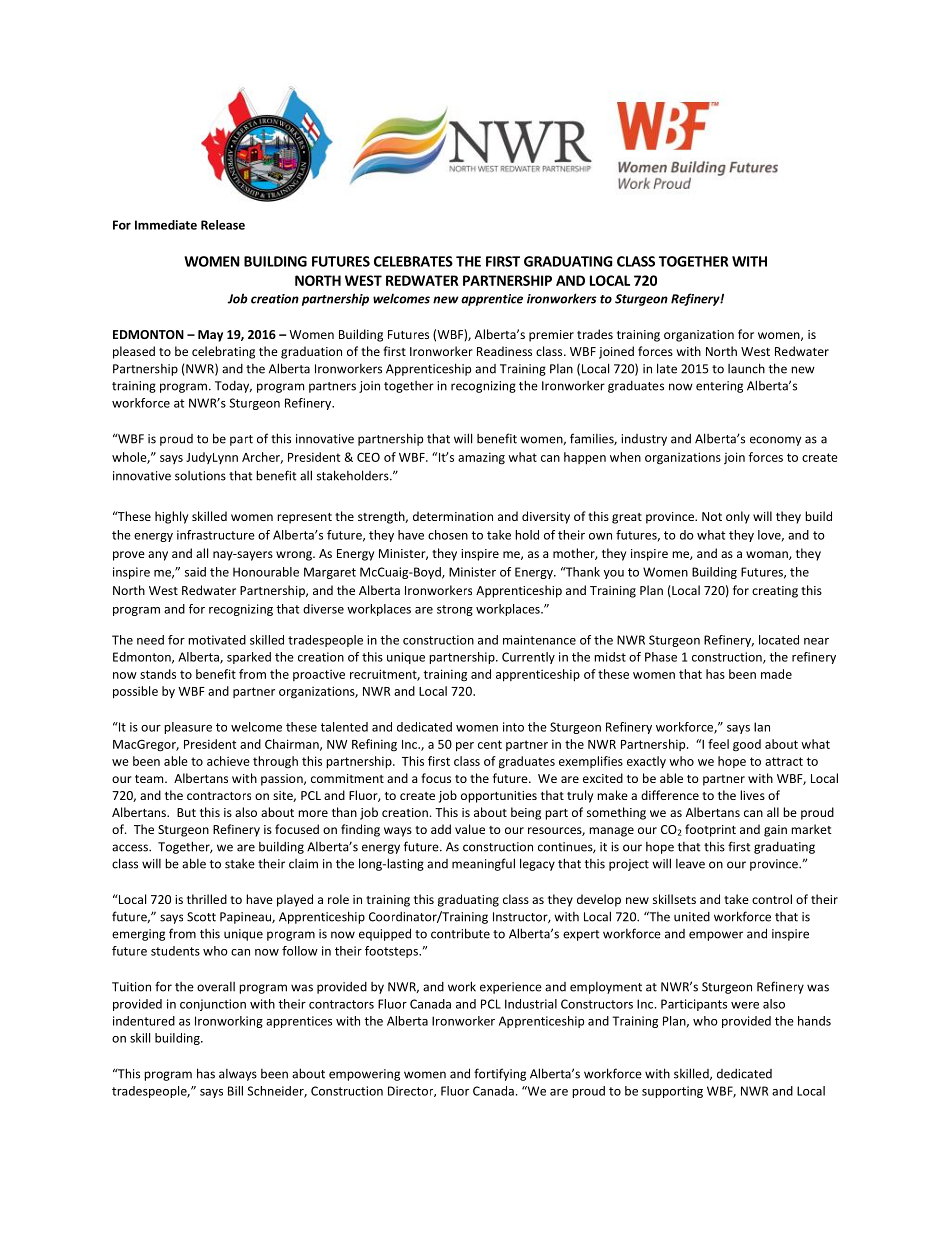  Describe the element at coordinates (528, 658) in the document. I see `Currently` at that location.
